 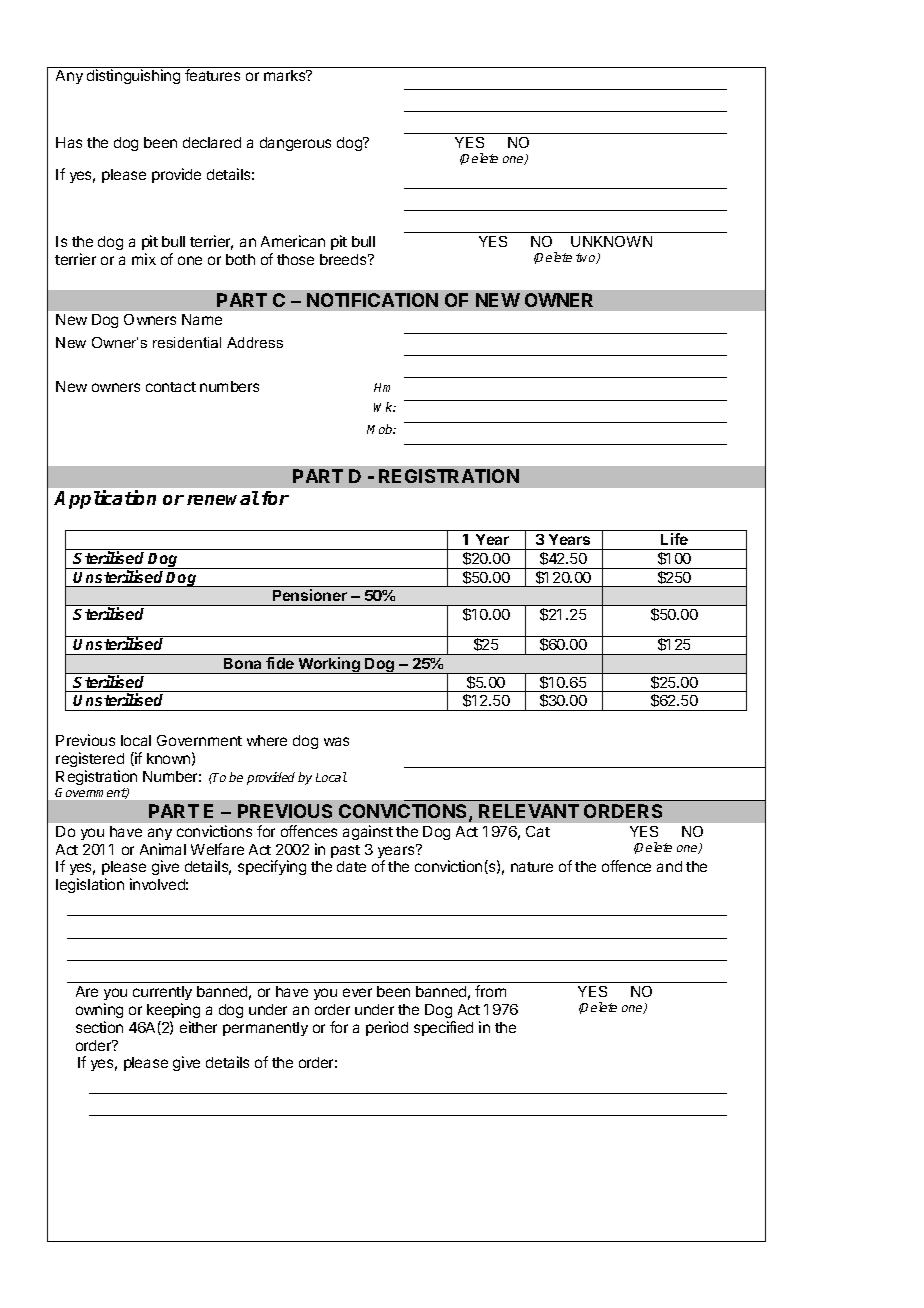 I want to click on Application, so click(x=105, y=499).
